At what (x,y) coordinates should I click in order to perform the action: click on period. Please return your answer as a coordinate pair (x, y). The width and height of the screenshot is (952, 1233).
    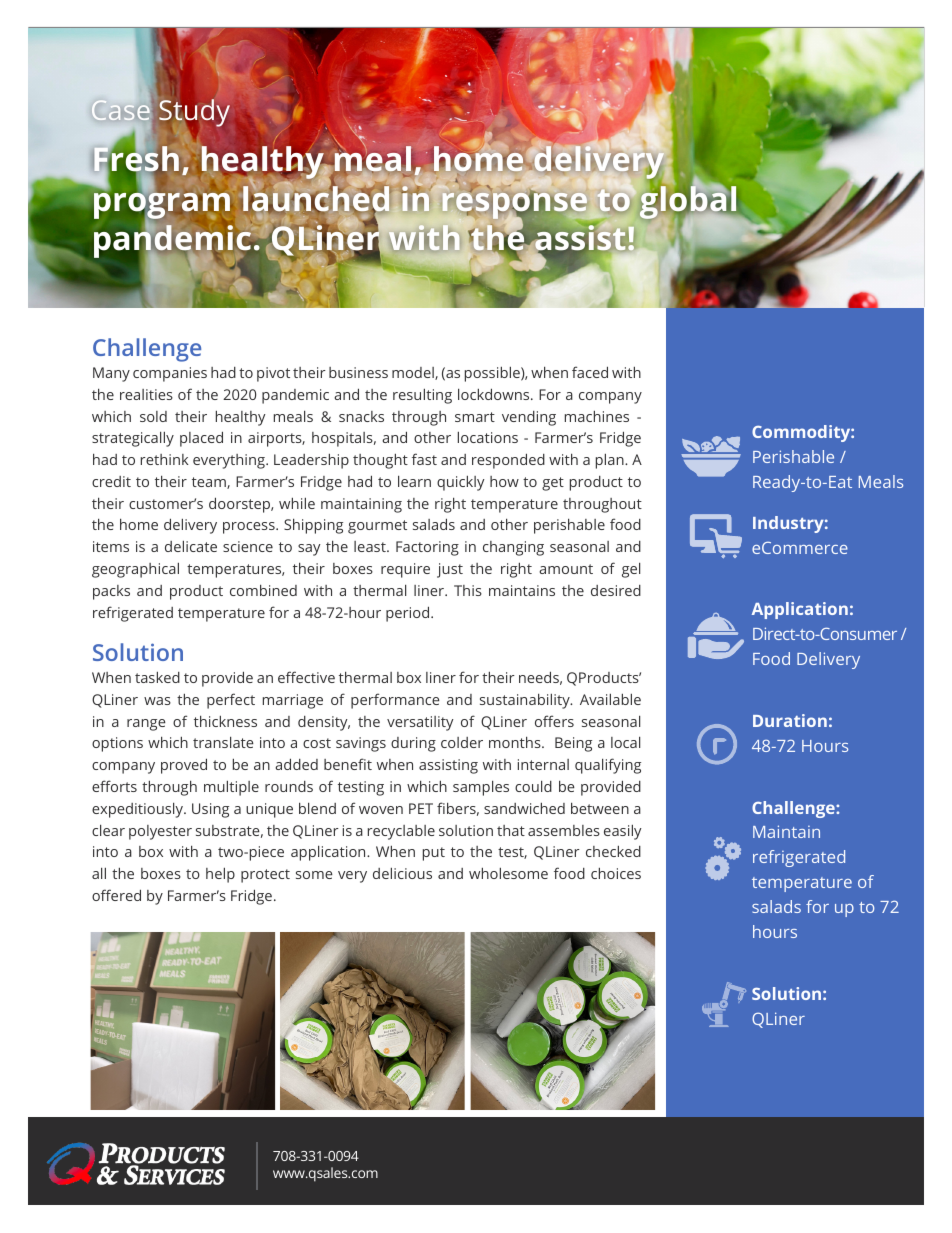
    Looking at the image, I should click on (409, 614).
